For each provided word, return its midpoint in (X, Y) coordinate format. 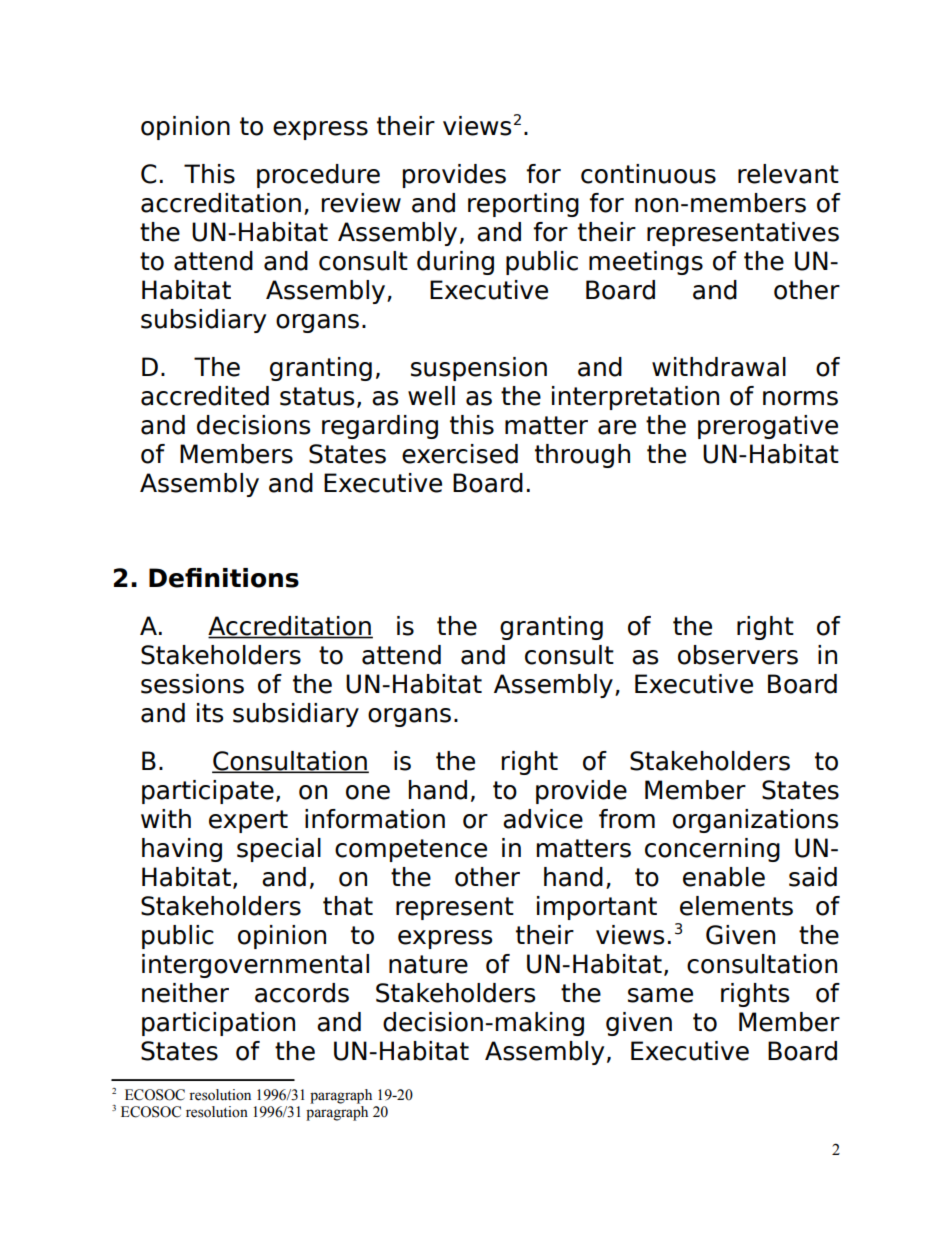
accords (302, 993)
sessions (192, 684)
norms (800, 398)
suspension (479, 369)
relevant (788, 174)
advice (543, 819)
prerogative (768, 427)
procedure (318, 176)
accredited (205, 396)
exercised (460, 454)
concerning (712, 850)
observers (738, 655)
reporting (523, 205)
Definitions (224, 578)
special (279, 850)
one (368, 792)
